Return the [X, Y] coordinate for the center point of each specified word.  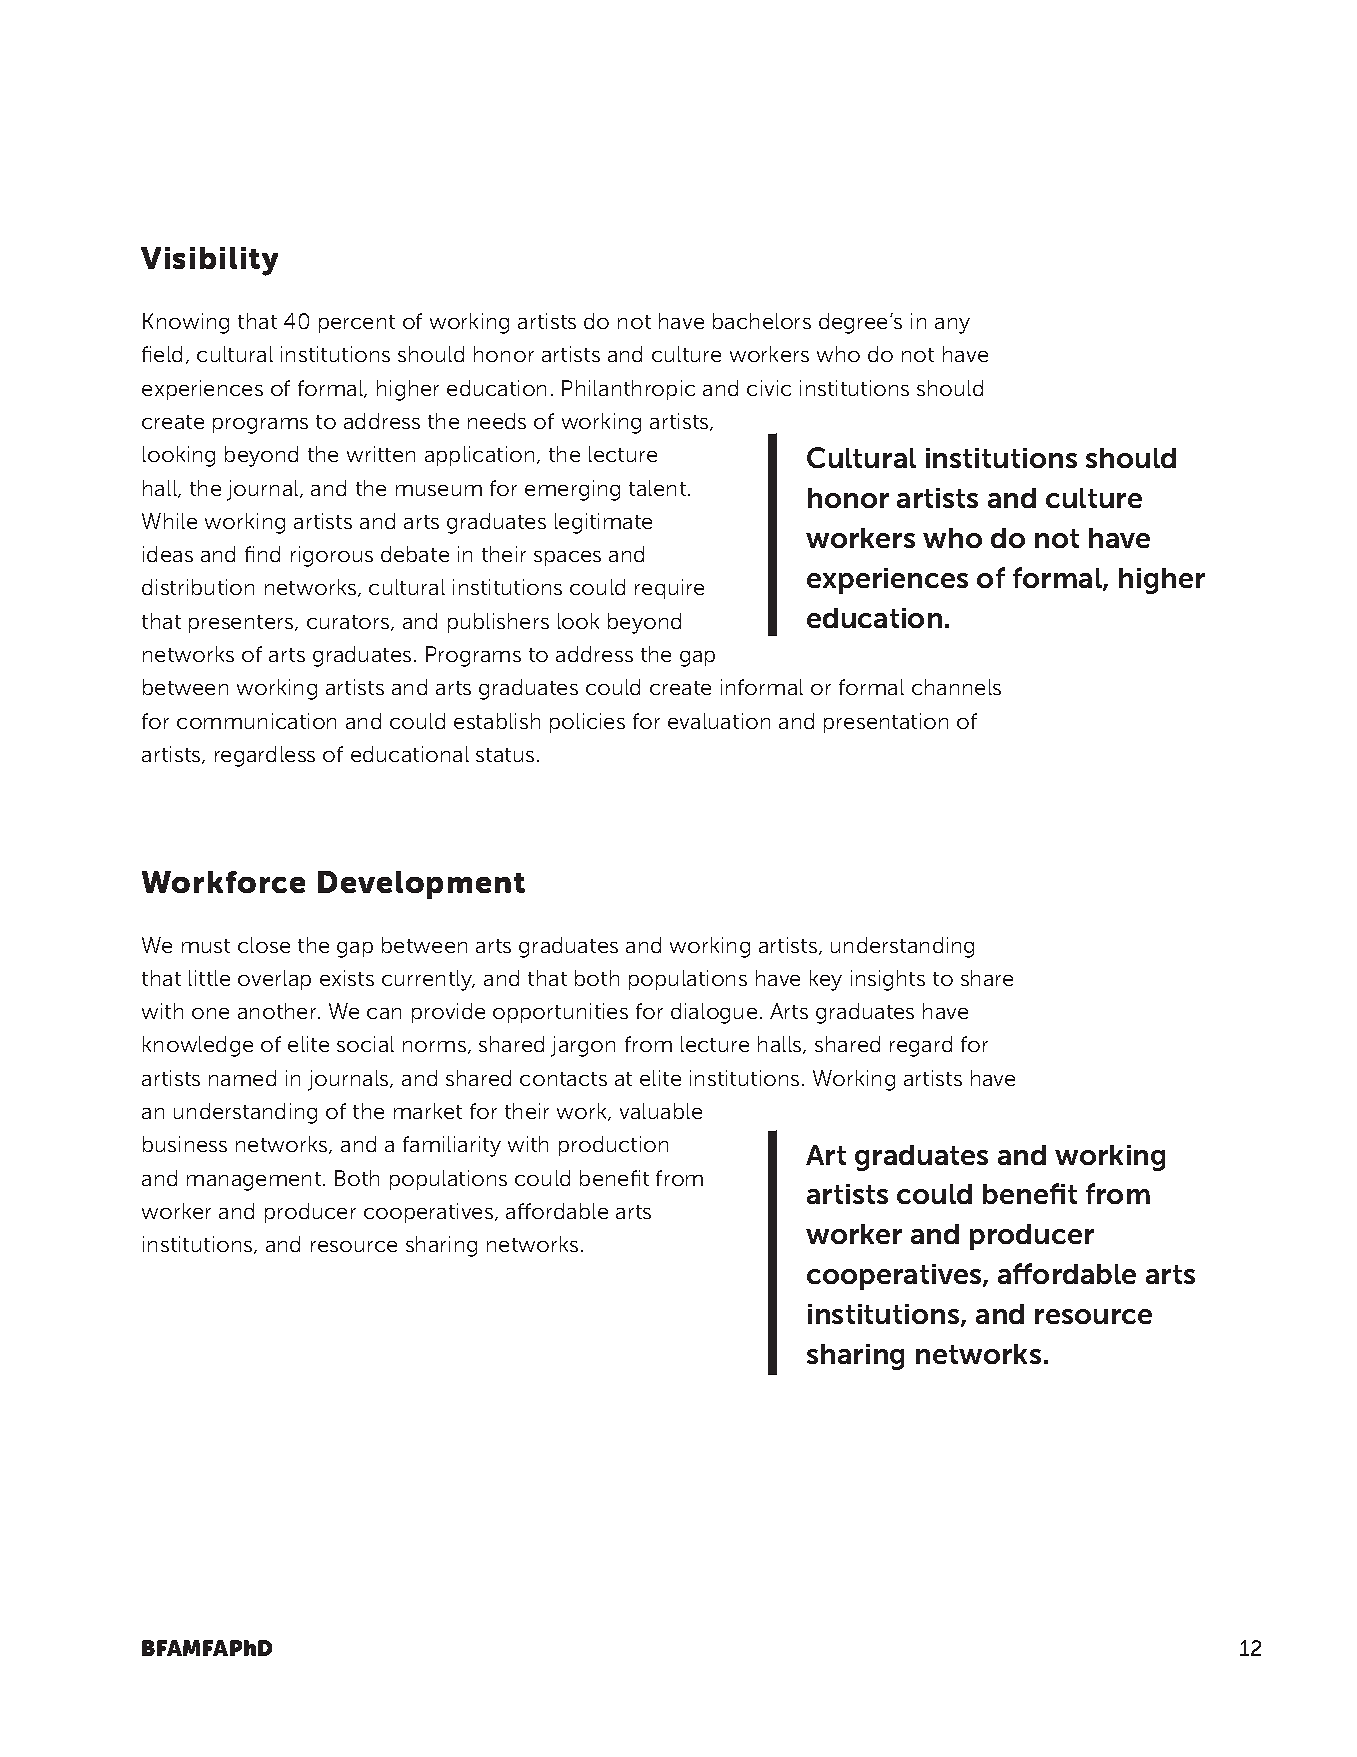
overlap [274, 980]
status [505, 755]
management [254, 1181]
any [952, 326]
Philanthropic [628, 390]
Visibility [209, 261]
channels [956, 687]
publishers [498, 623]
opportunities [560, 1013]
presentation [886, 723]
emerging [572, 490]
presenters [242, 624]
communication [256, 721]
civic [769, 388]
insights [888, 980]
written [381, 454]
